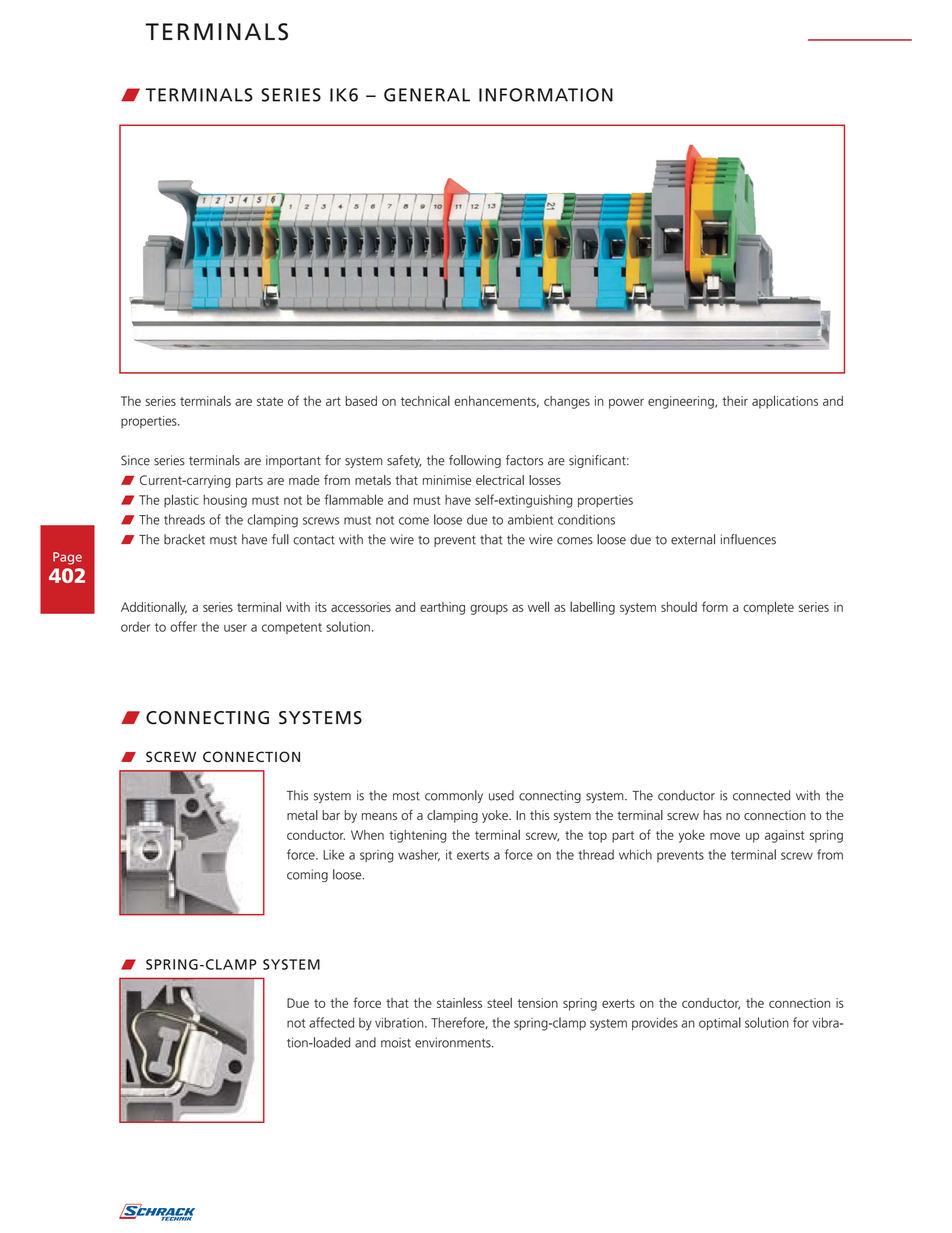 The image size is (952, 1233). Describe the element at coordinates (735, 401) in the image. I see `their` at that location.
